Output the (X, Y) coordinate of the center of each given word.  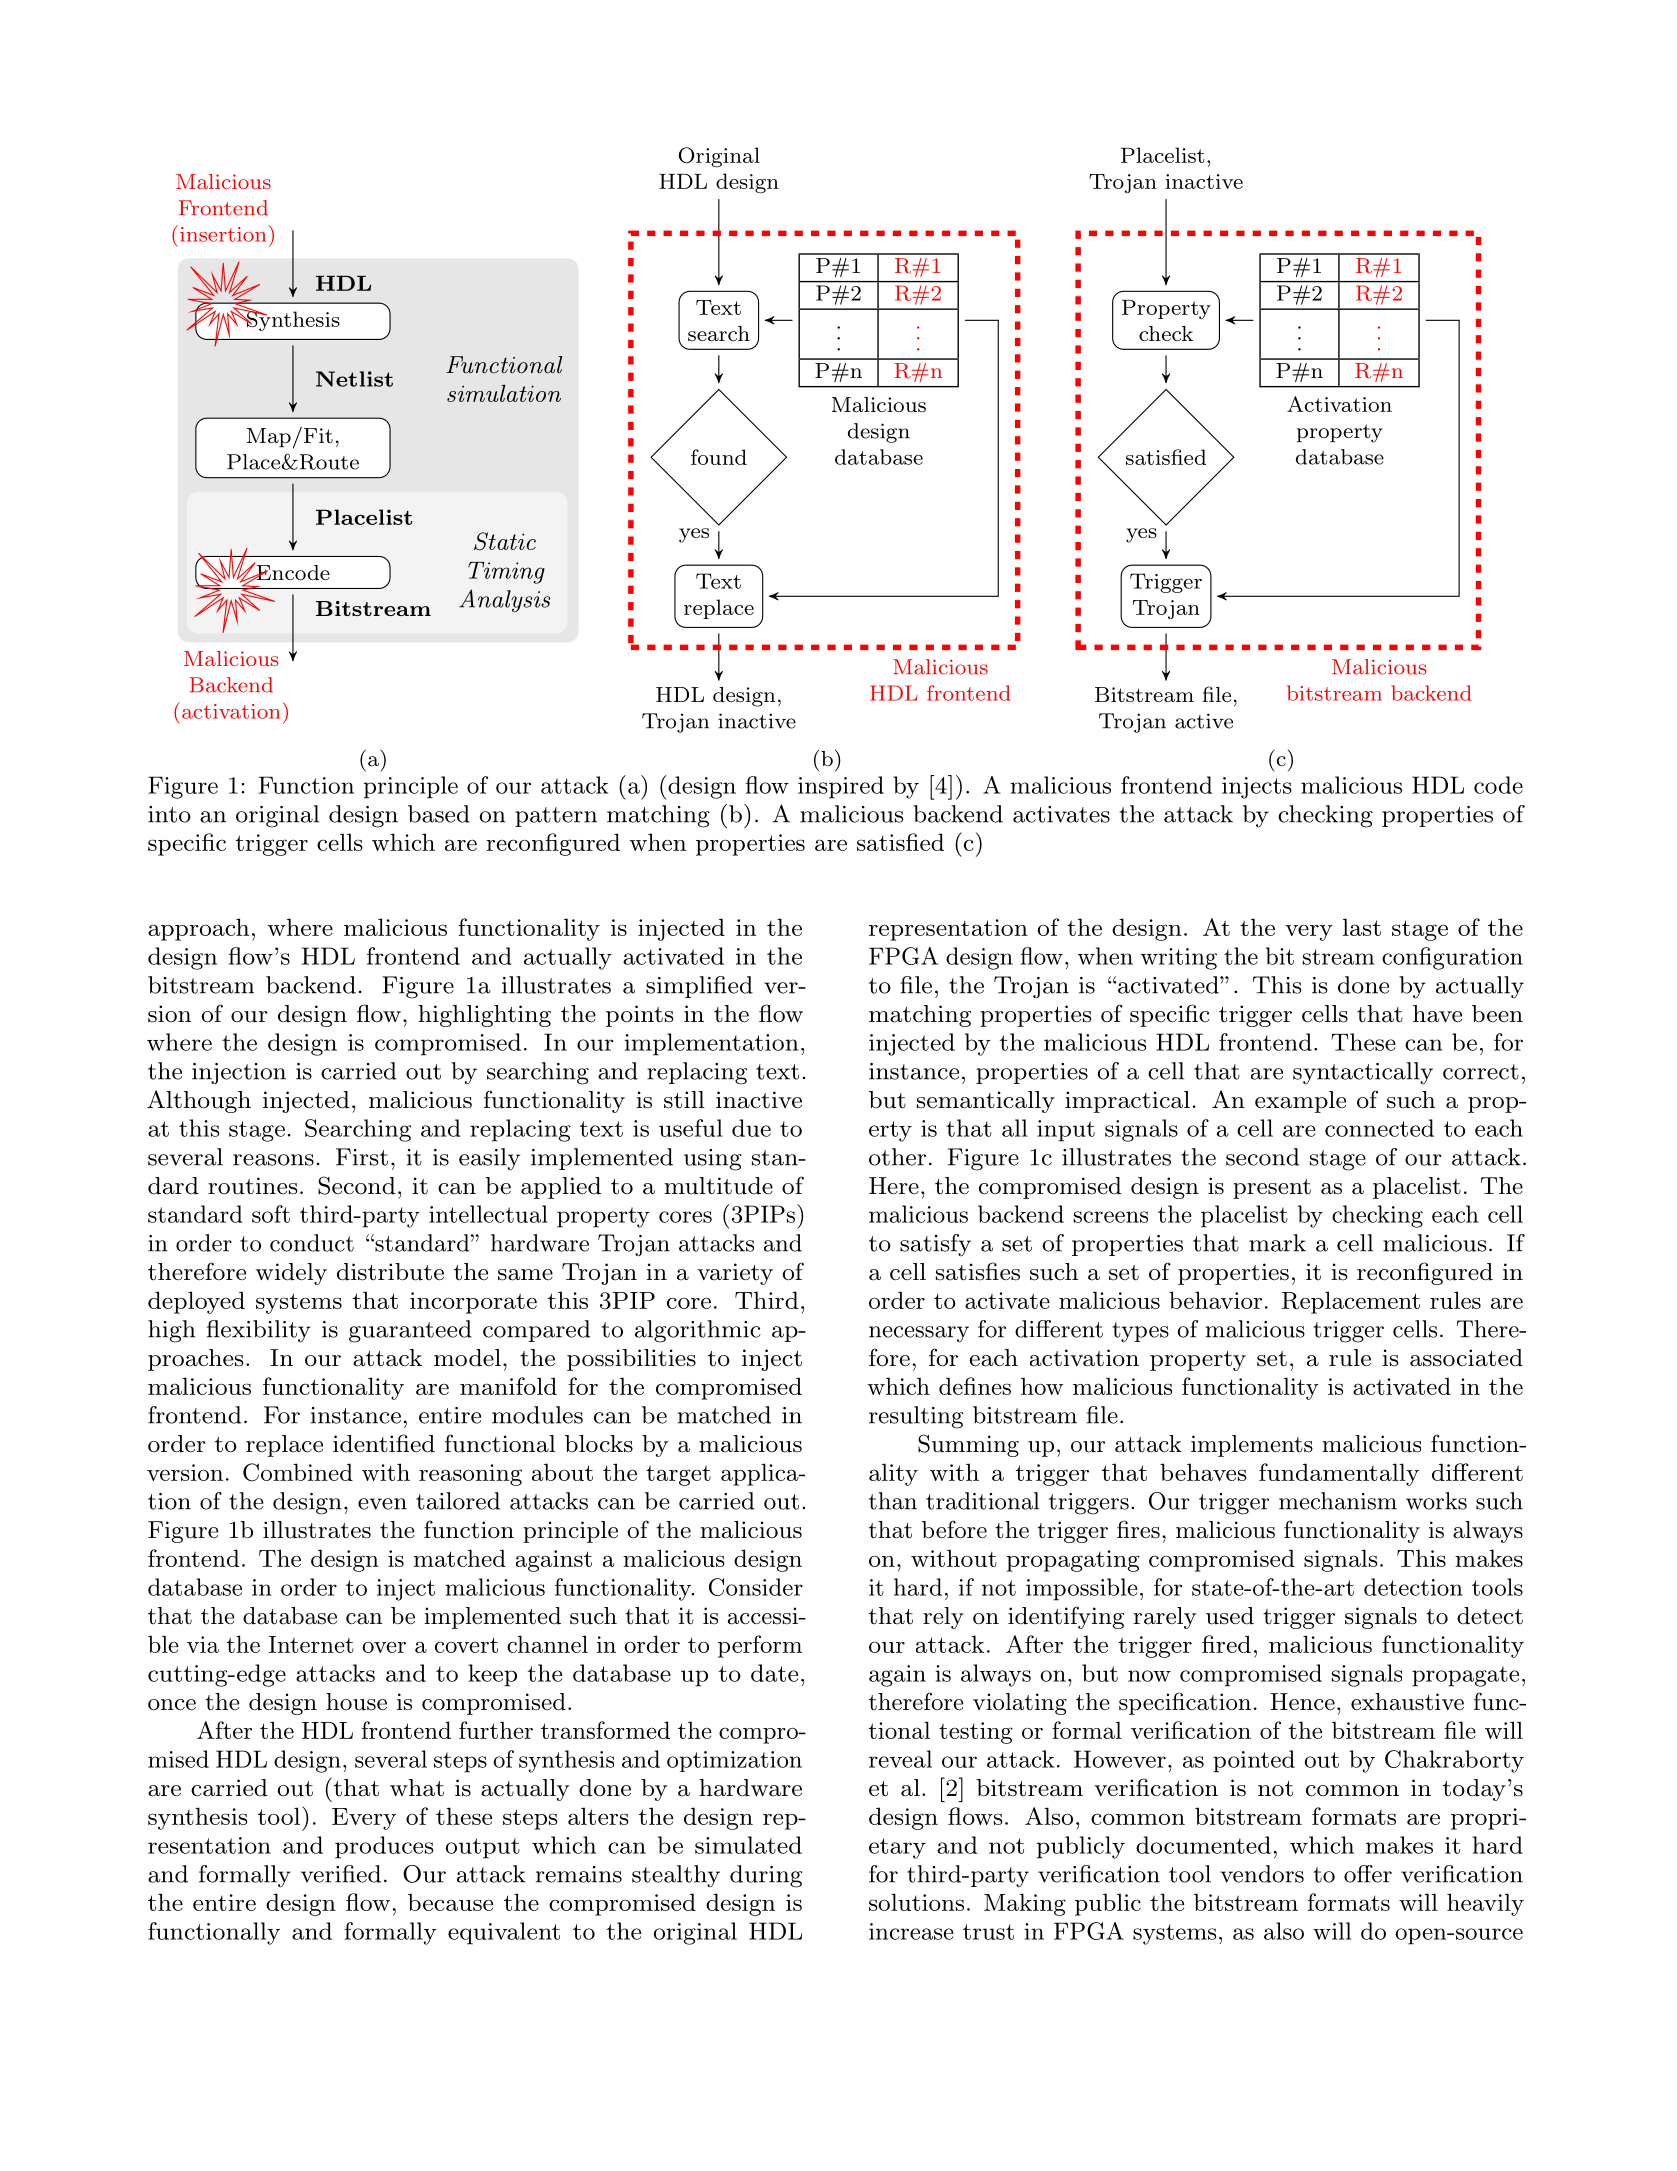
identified (384, 1443)
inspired (841, 787)
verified (341, 1874)
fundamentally (1339, 1474)
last (1362, 927)
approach (198, 929)
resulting (916, 1417)
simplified (699, 987)
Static (505, 541)
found (719, 457)
